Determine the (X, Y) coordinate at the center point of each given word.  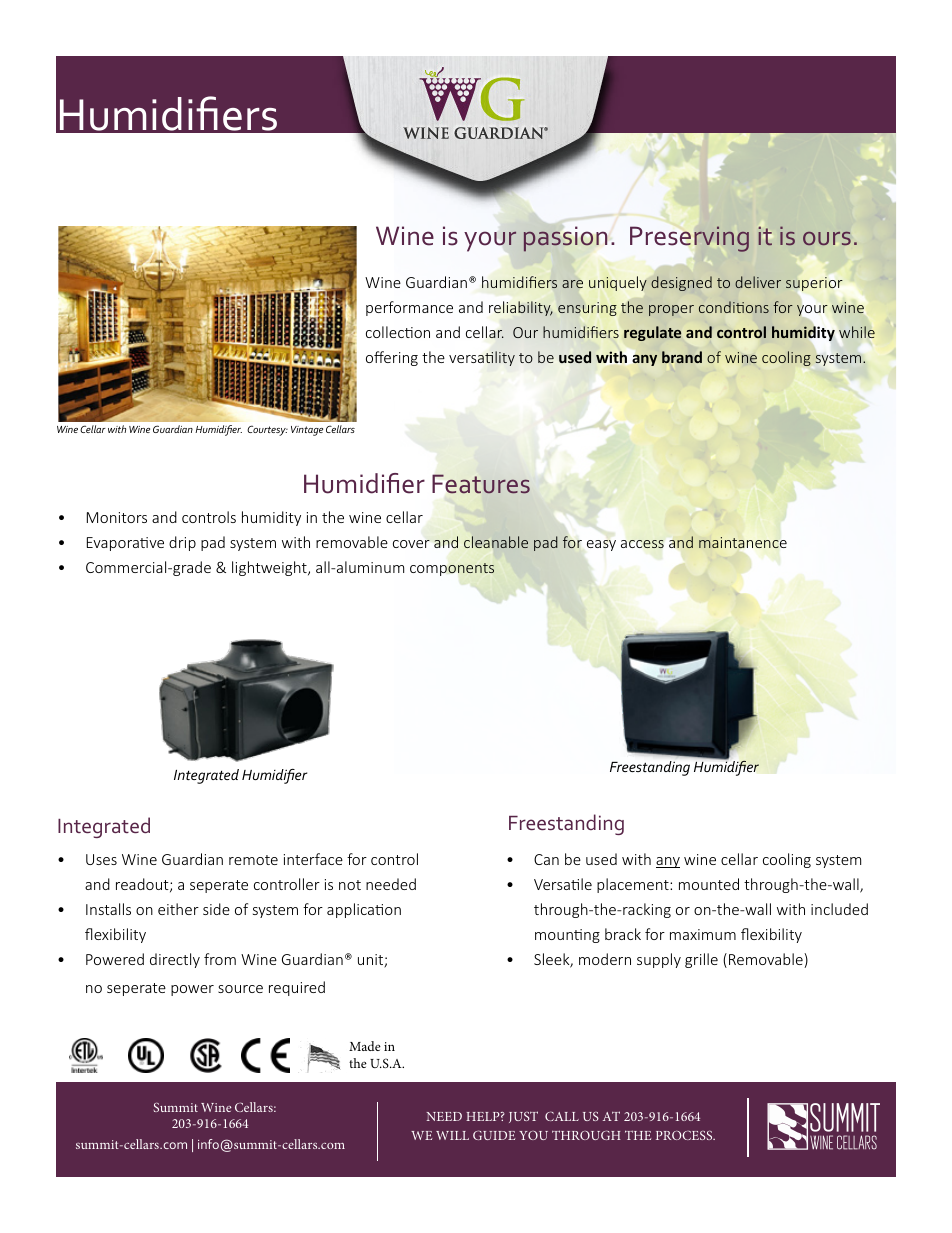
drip (182, 543)
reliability (521, 308)
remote (253, 860)
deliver (758, 282)
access (642, 544)
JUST (523, 1117)
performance (409, 308)
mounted (709, 884)
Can (546, 859)
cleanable (496, 542)
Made (365, 1046)
